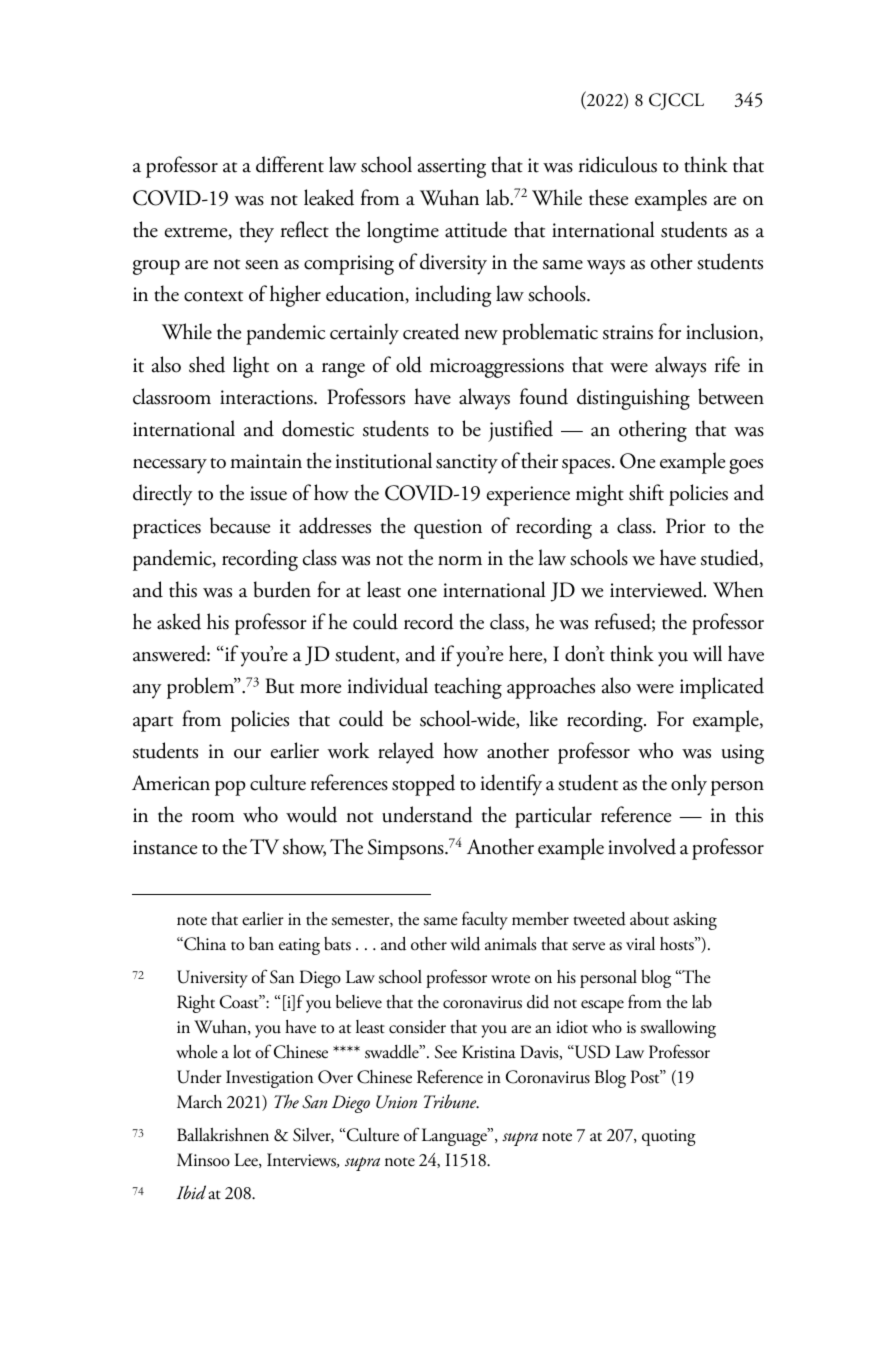 Image resolution: width=896 pixels, height=1345 pixels. Describe the element at coordinates (191, 1192) in the document. I see `Ibid` at that location.
